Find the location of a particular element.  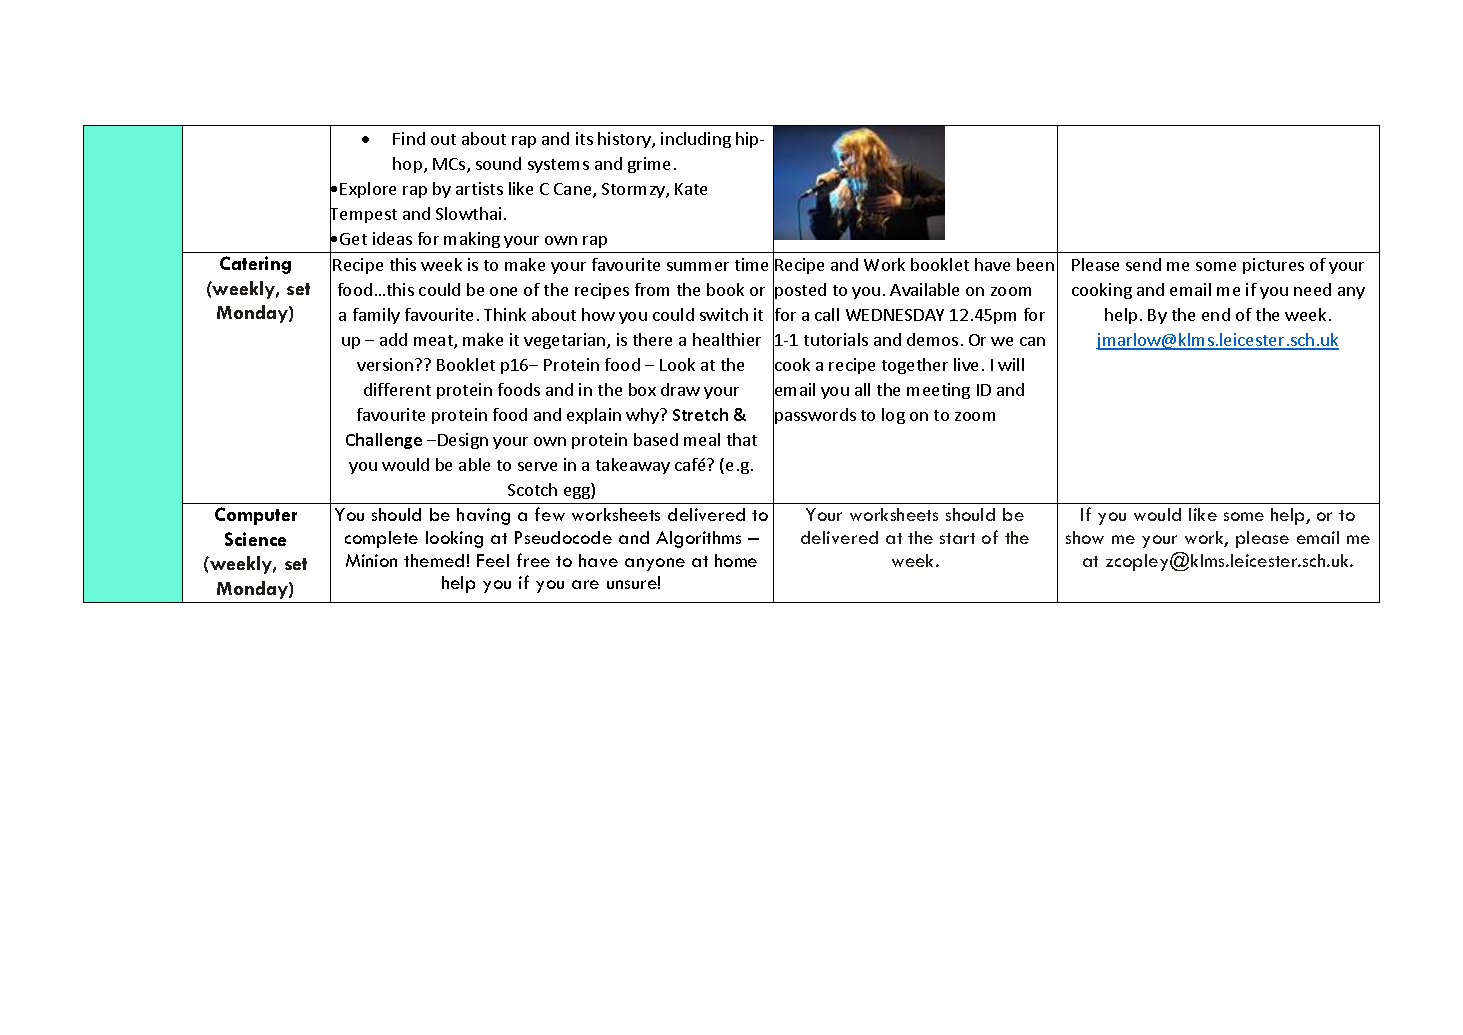

home is located at coordinates (736, 560).
